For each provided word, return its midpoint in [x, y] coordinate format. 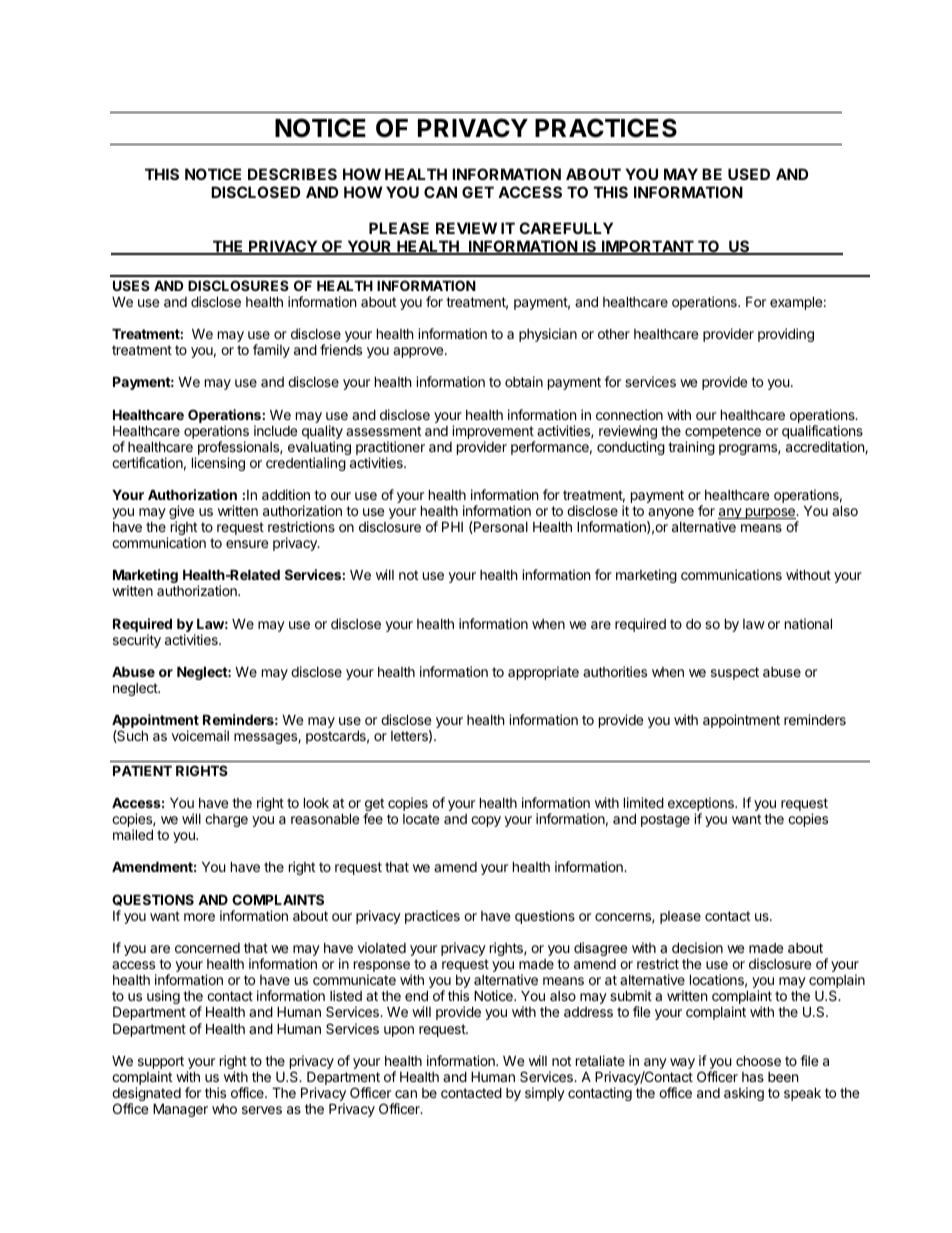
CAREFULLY [566, 228]
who [224, 1109]
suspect [735, 673]
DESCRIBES [292, 174]
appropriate [543, 673]
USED [749, 174]
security [137, 641]
